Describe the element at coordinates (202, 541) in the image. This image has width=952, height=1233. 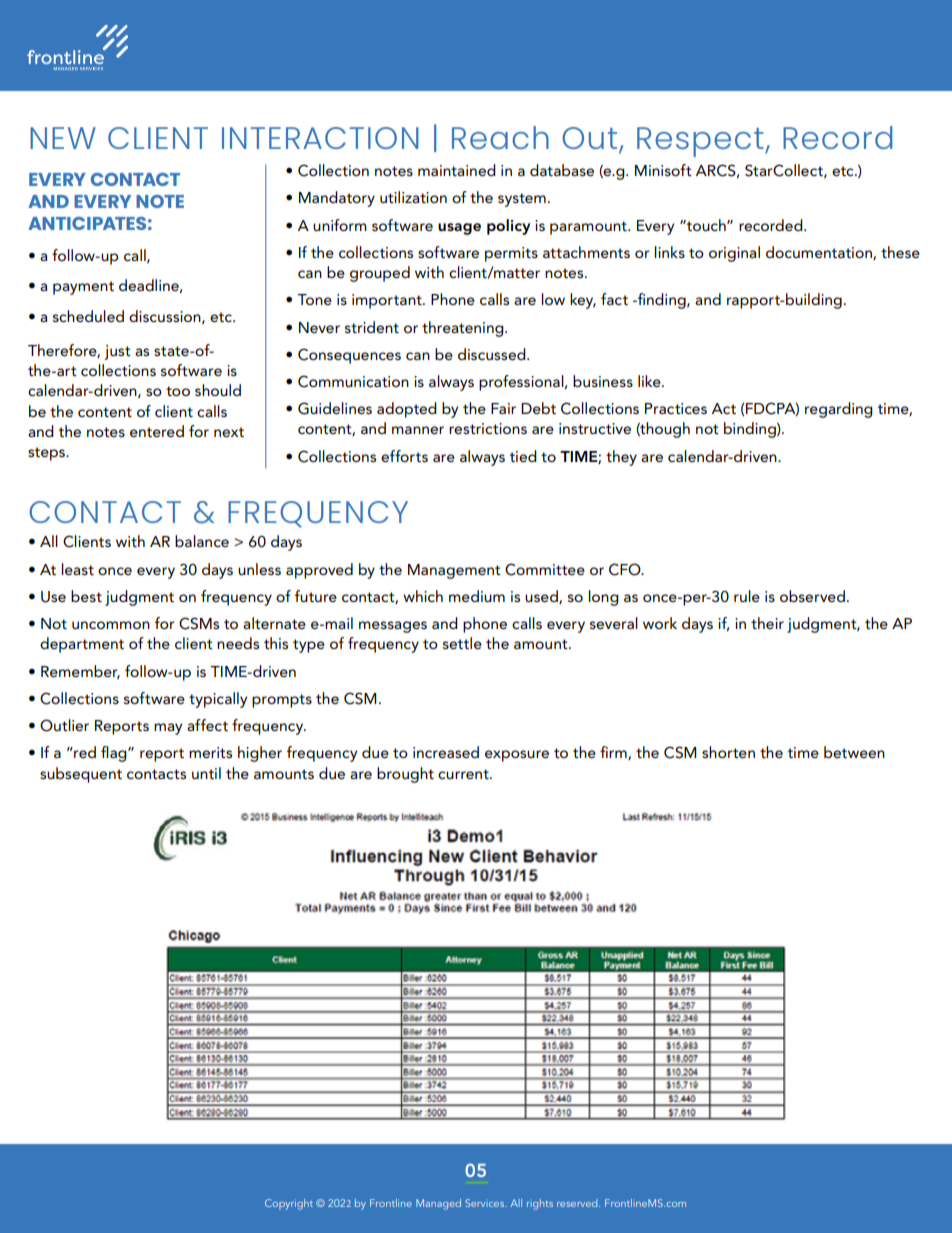
I see `balance` at that location.
